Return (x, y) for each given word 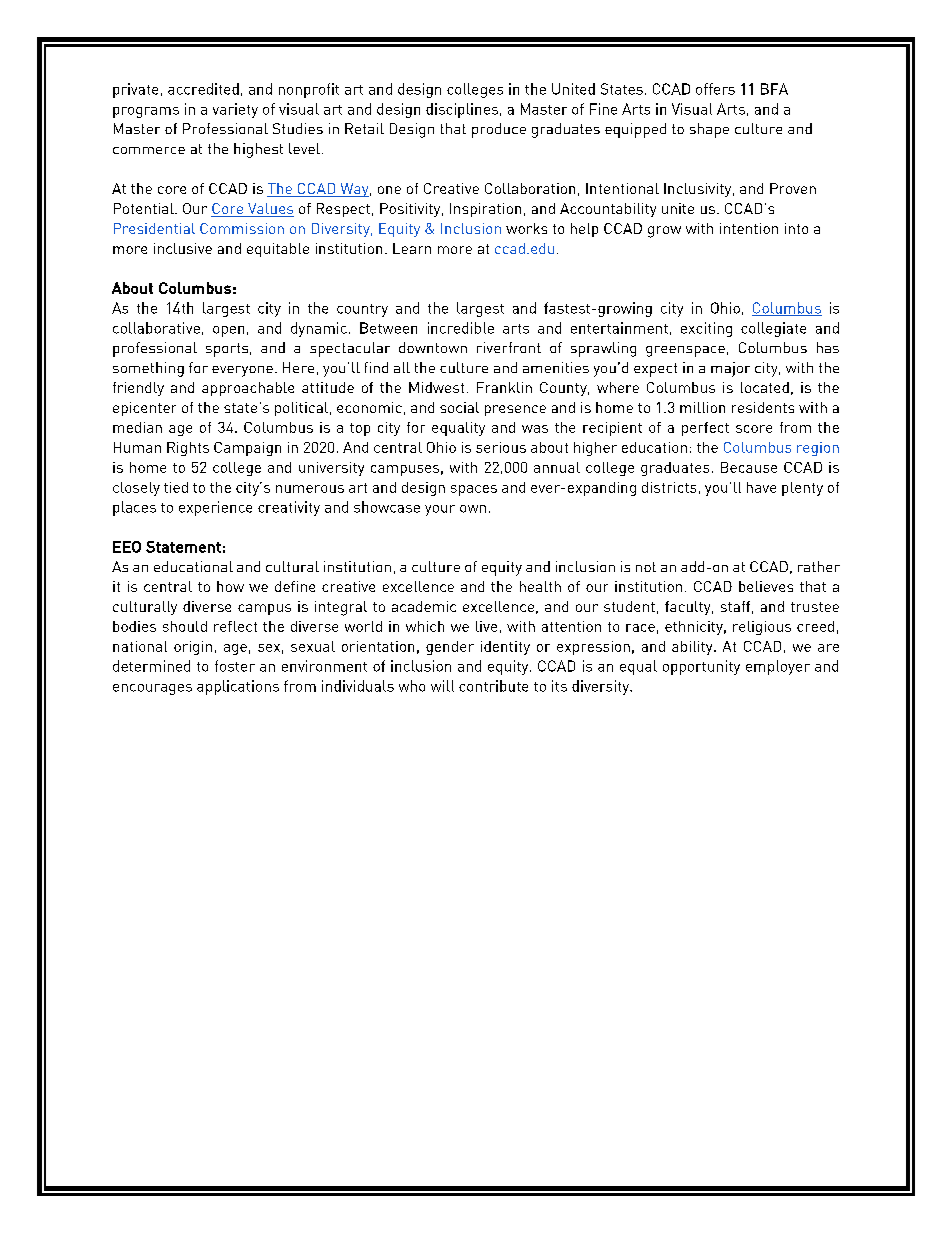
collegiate (773, 329)
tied (176, 487)
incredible (461, 328)
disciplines (462, 110)
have (761, 487)
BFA (774, 89)
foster (235, 666)
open (228, 331)
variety (235, 110)
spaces (474, 490)
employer (778, 667)
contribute (493, 686)
